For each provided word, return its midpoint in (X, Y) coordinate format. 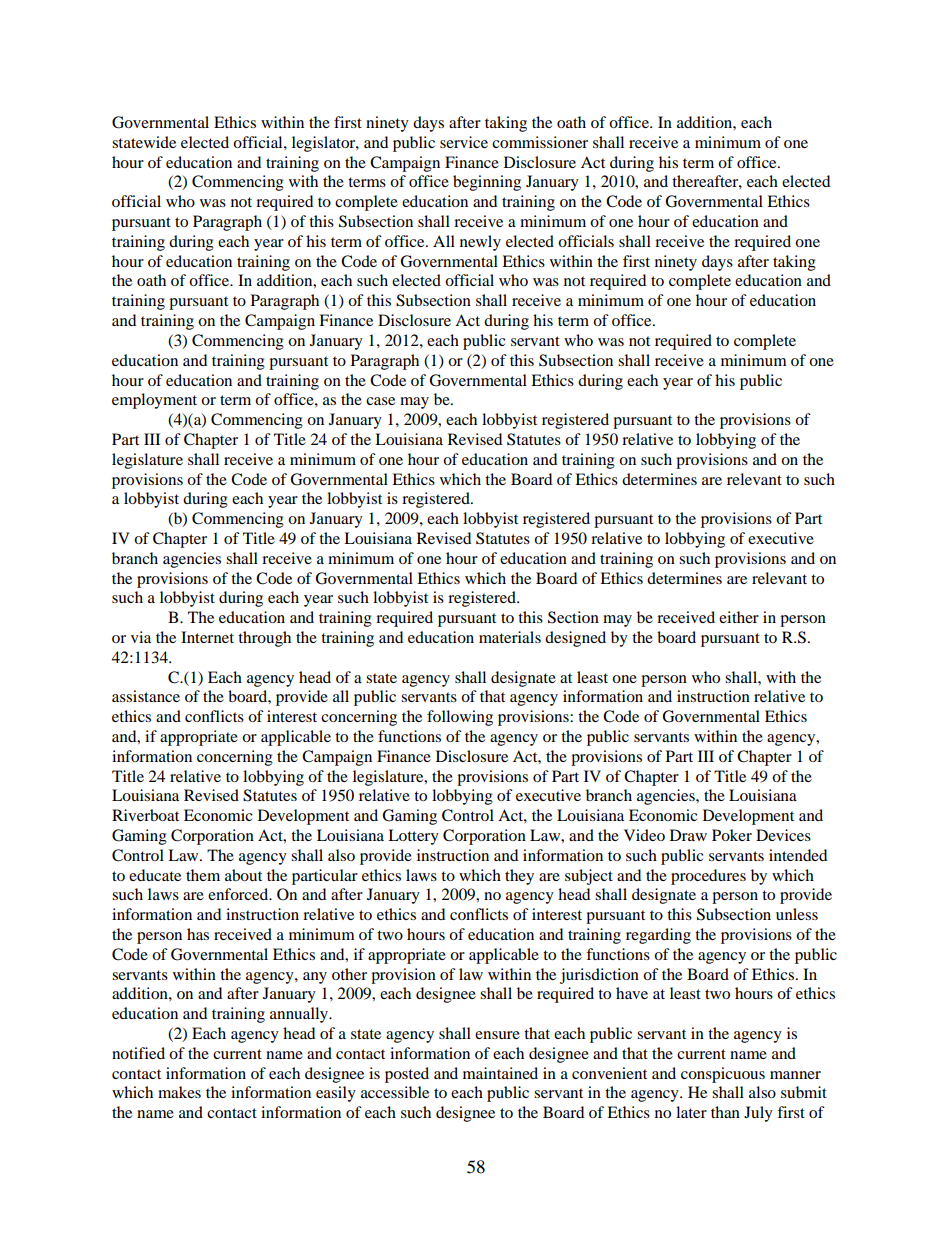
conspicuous (723, 1075)
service (464, 142)
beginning (487, 183)
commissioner (540, 142)
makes (179, 1092)
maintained (500, 1073)
